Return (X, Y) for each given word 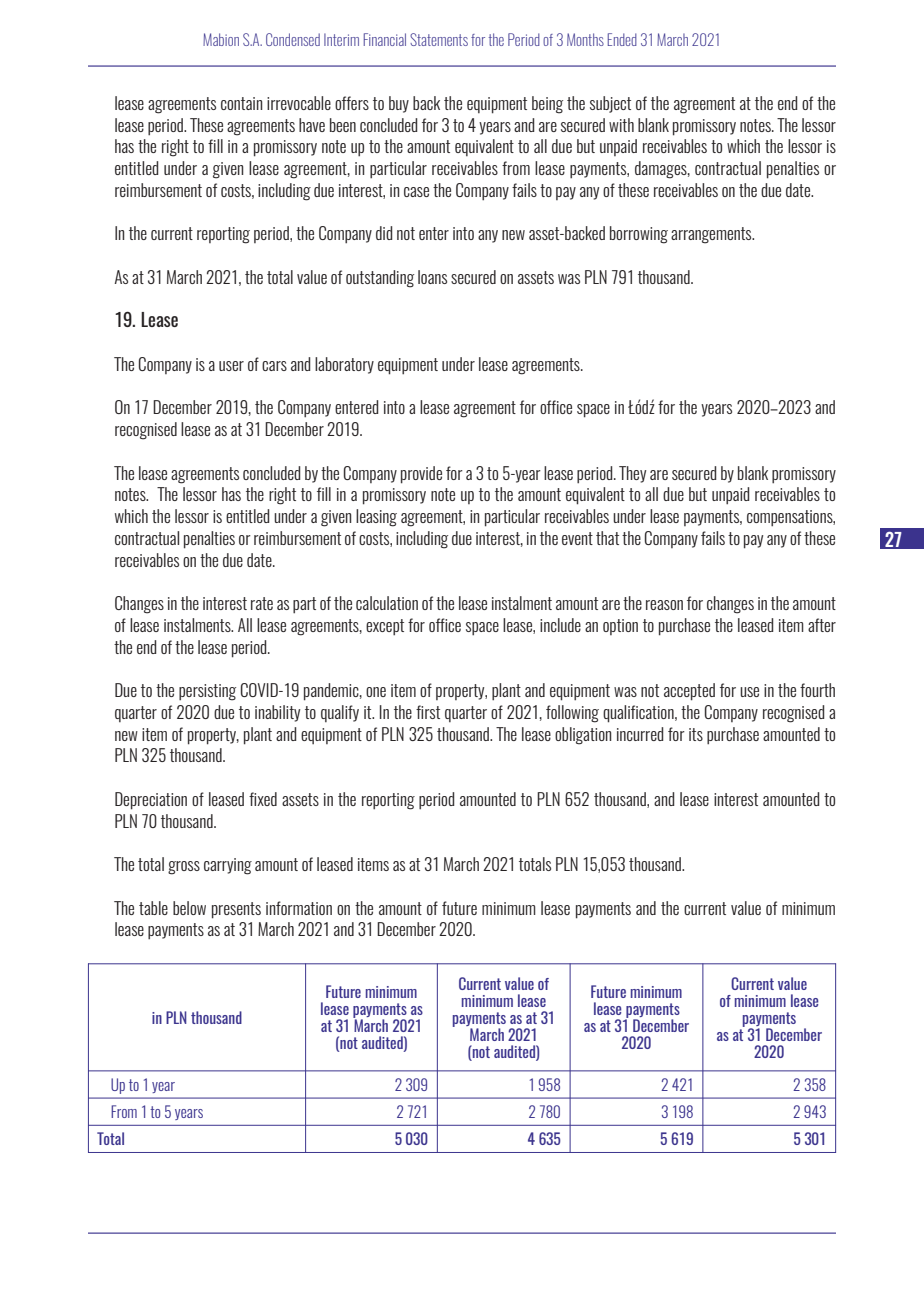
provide (421, 475)
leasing (376, 518)
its (696, 734)
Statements (439, 39)
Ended (622, 39)
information (299, 908)
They (632, 474)
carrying (228, 866)
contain (241, 103)
